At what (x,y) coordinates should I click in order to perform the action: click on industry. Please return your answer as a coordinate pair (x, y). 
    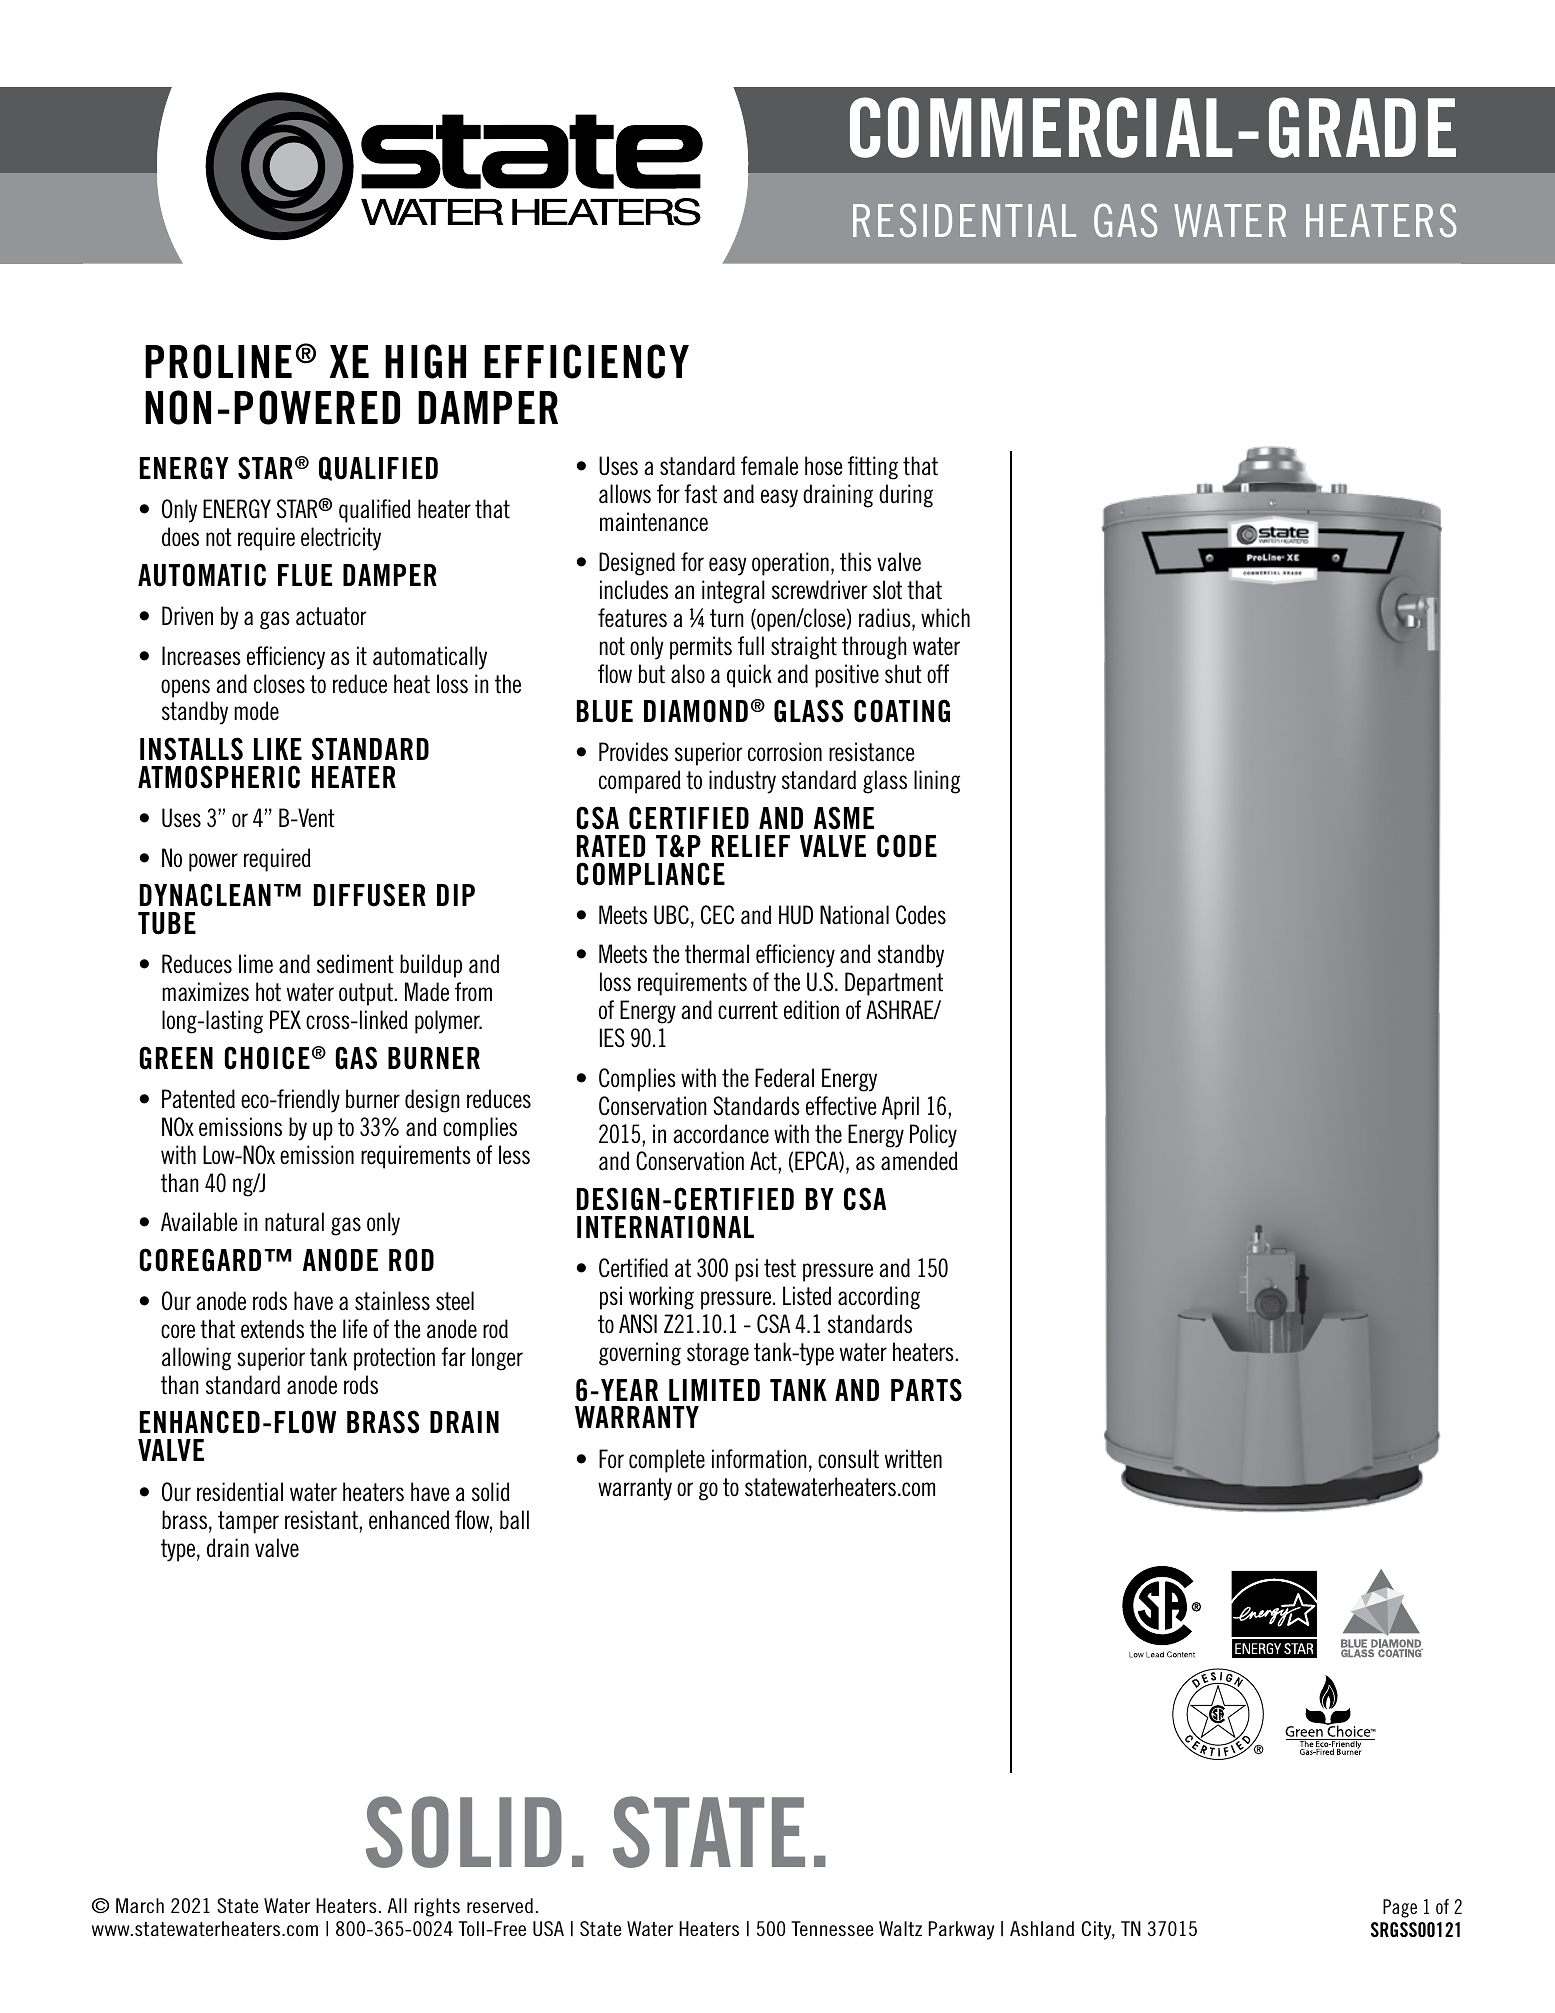
    Looking at the image, I should click on (742, 782).
